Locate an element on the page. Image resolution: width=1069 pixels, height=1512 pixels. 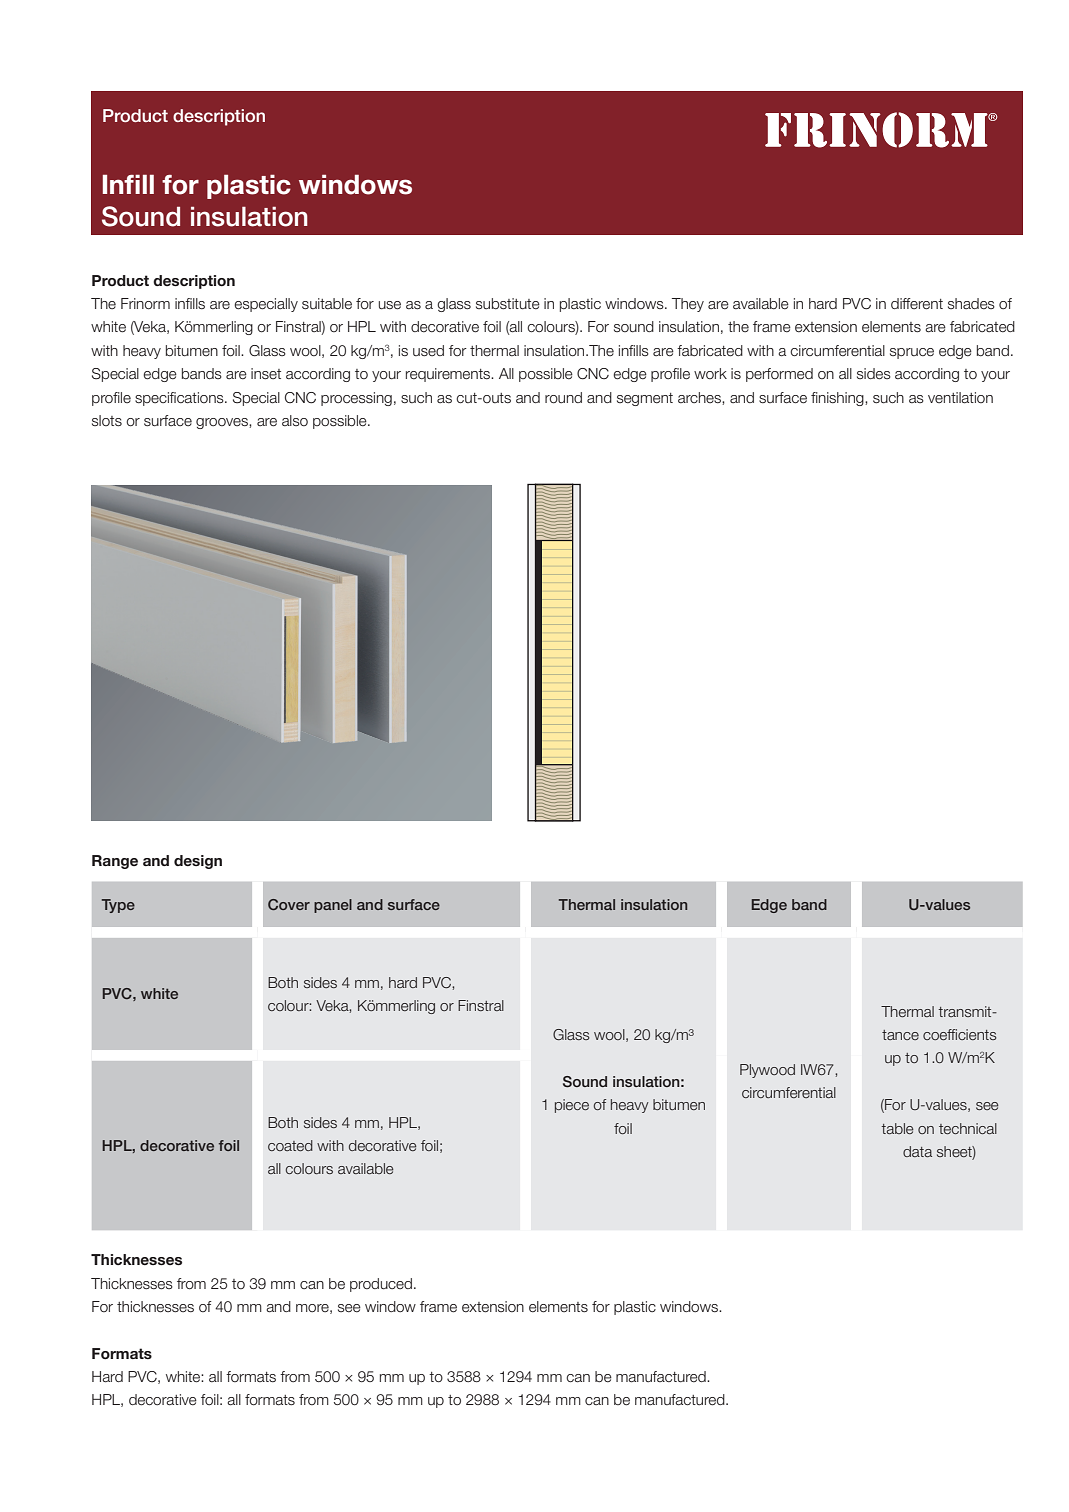
finishing is located at coordinates (838, 399).
